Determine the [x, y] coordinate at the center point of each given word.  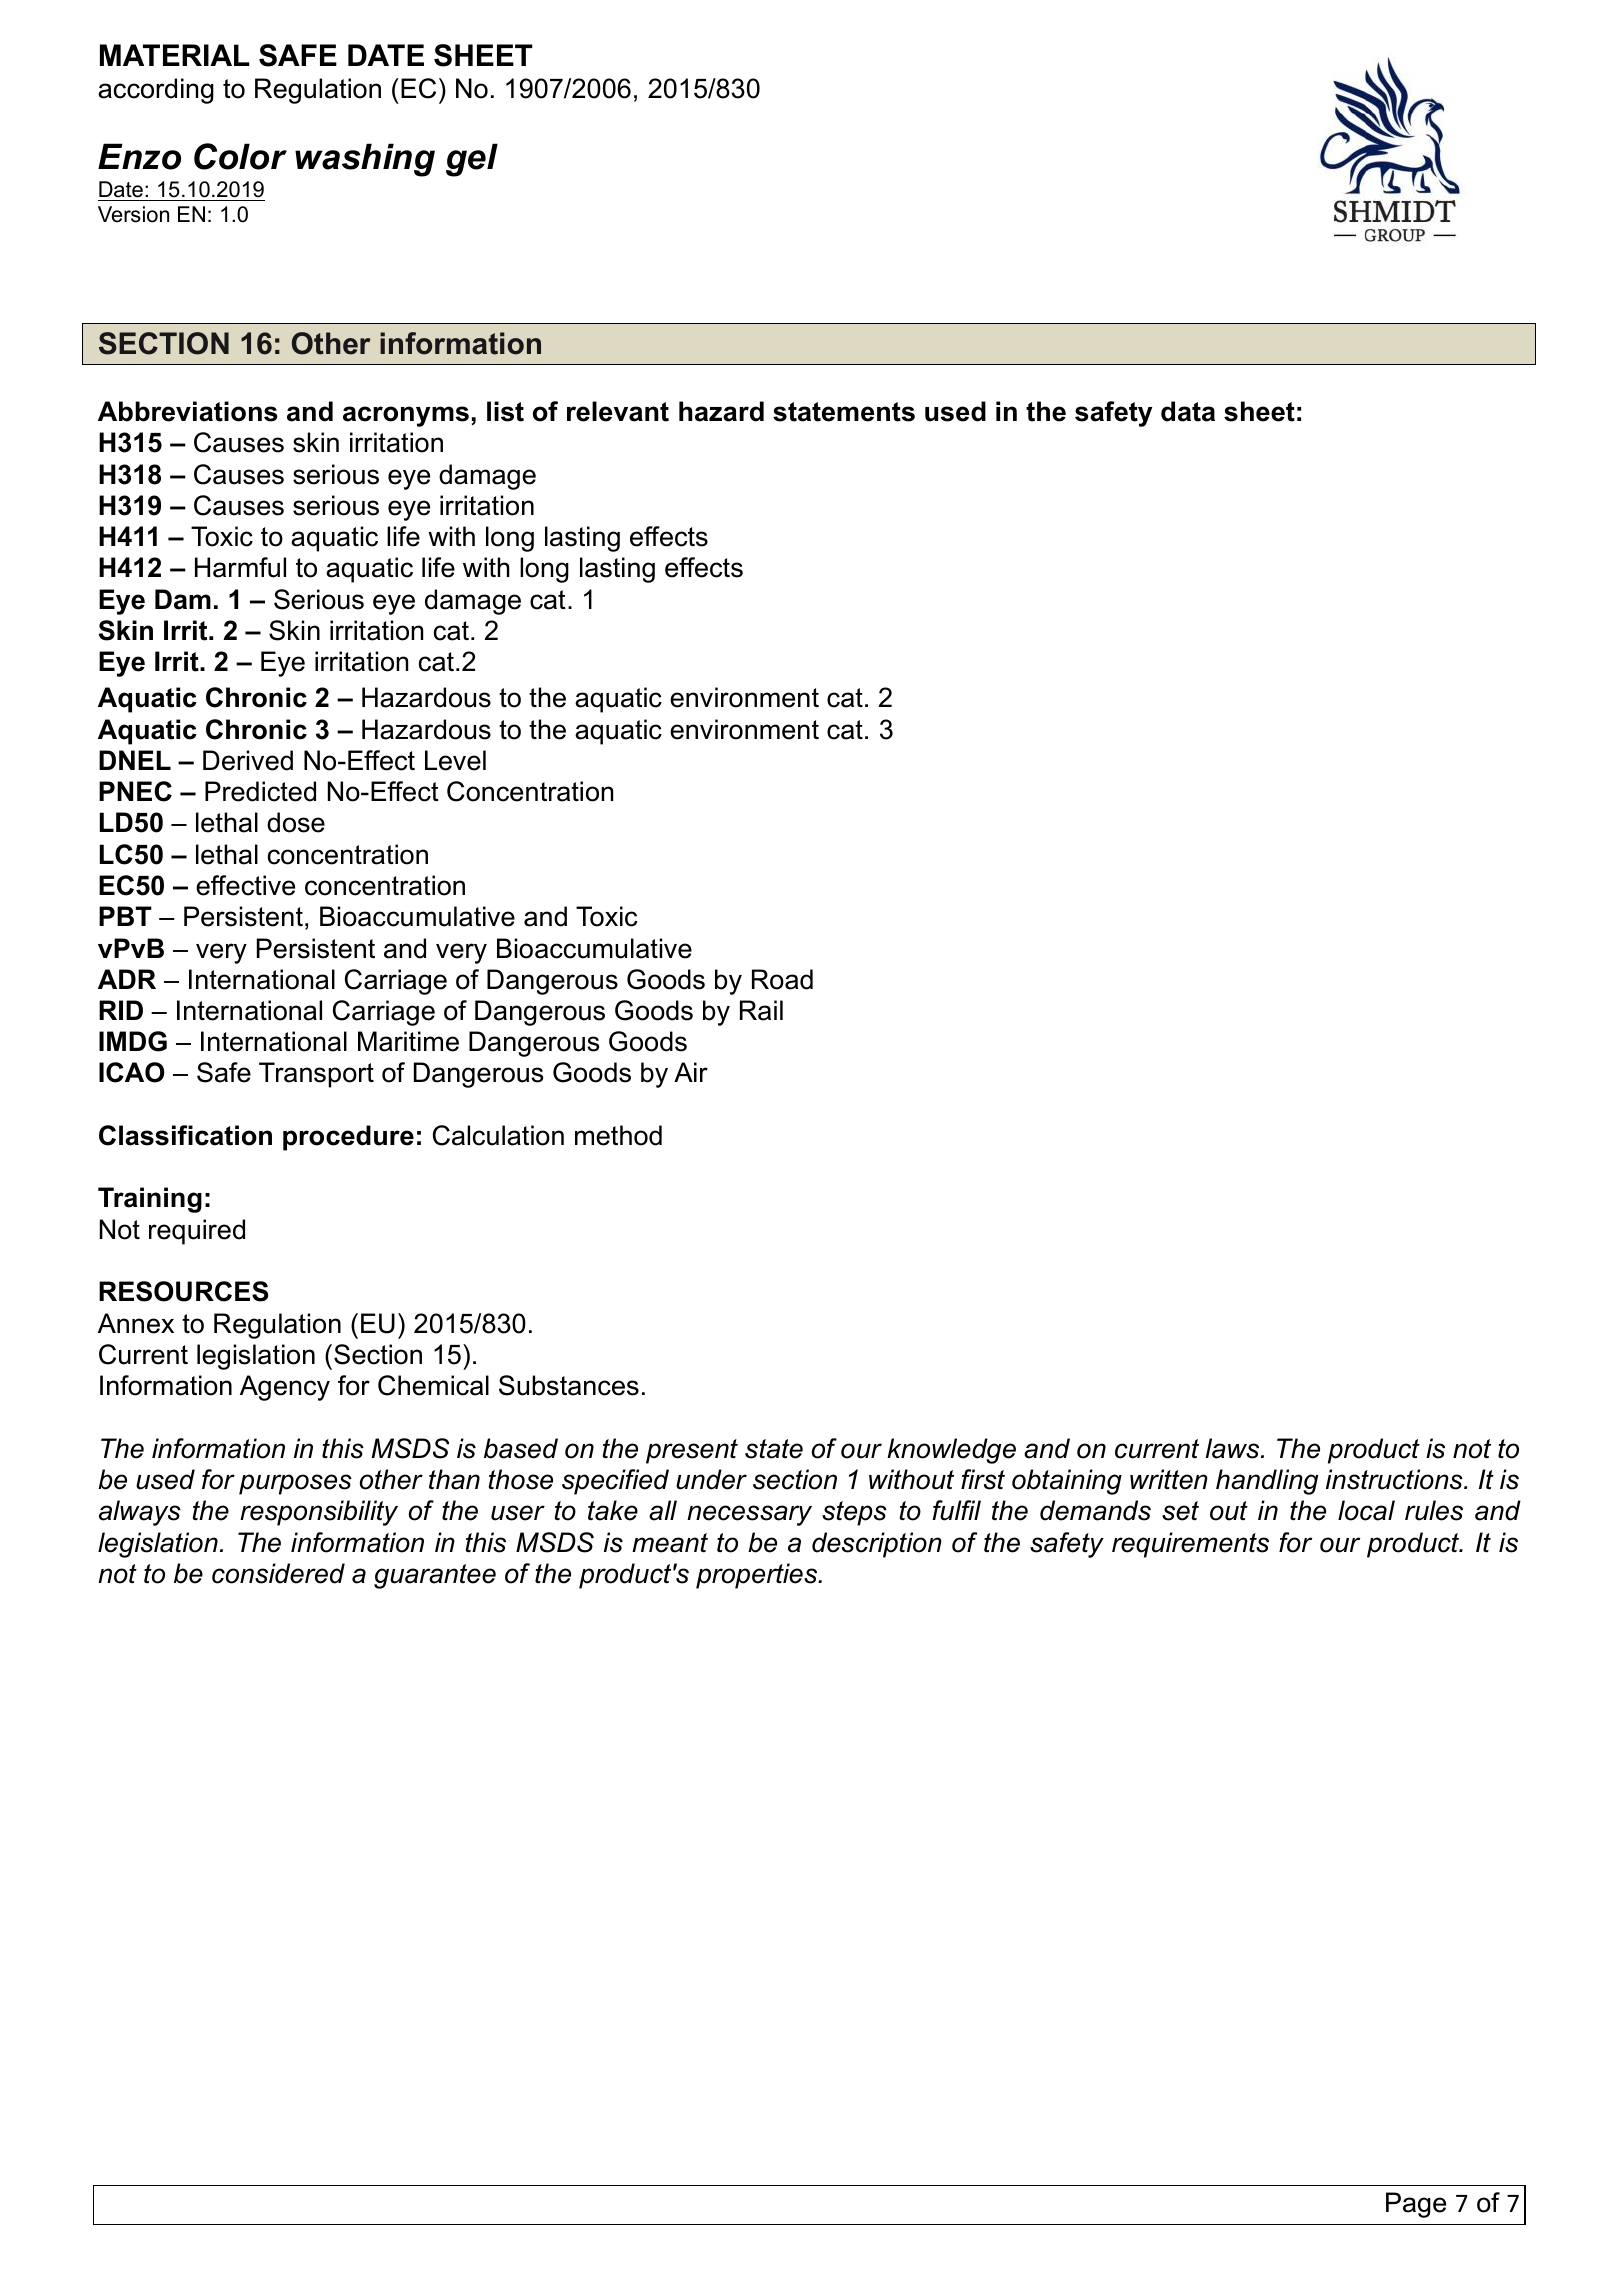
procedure [348, 1138]
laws [1234, 1448]
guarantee [435, 1576]
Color [240, 156]
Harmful [240, 567]
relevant [618, 411]
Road [782, 979]
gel [472, 160]
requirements [1190, 1545]
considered [278, 1573]
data [1188, 411]
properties [758, 1576]
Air [691, 1072]
